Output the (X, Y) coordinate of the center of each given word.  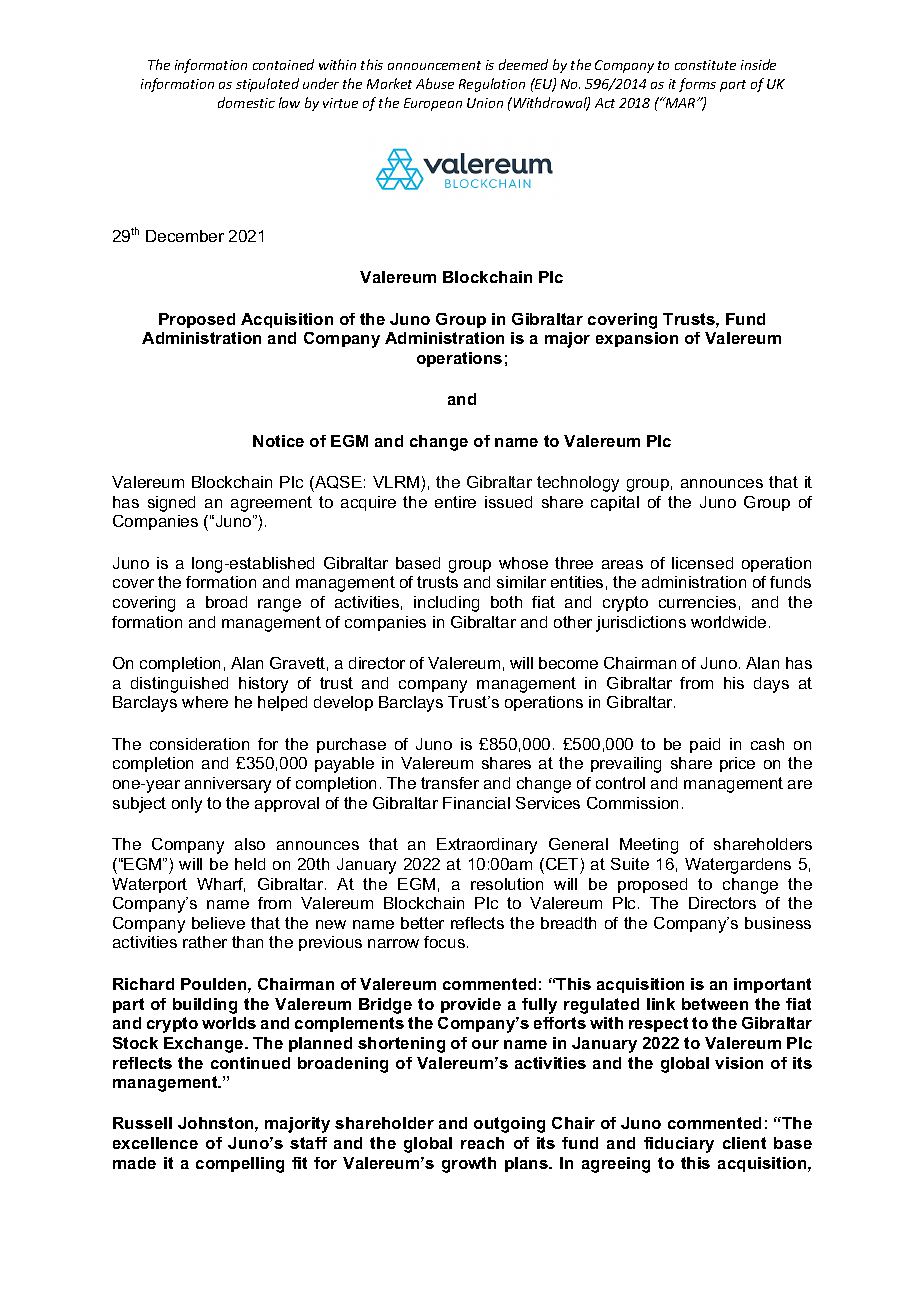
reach (482, 1143)
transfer (450, 783)
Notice (278, 441)
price (737, 764)
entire (455, 502)
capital (615, 503)
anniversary (228, 785)
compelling (240, 1165)
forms (697, 85)
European (433, 104)
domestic (246, 102)
